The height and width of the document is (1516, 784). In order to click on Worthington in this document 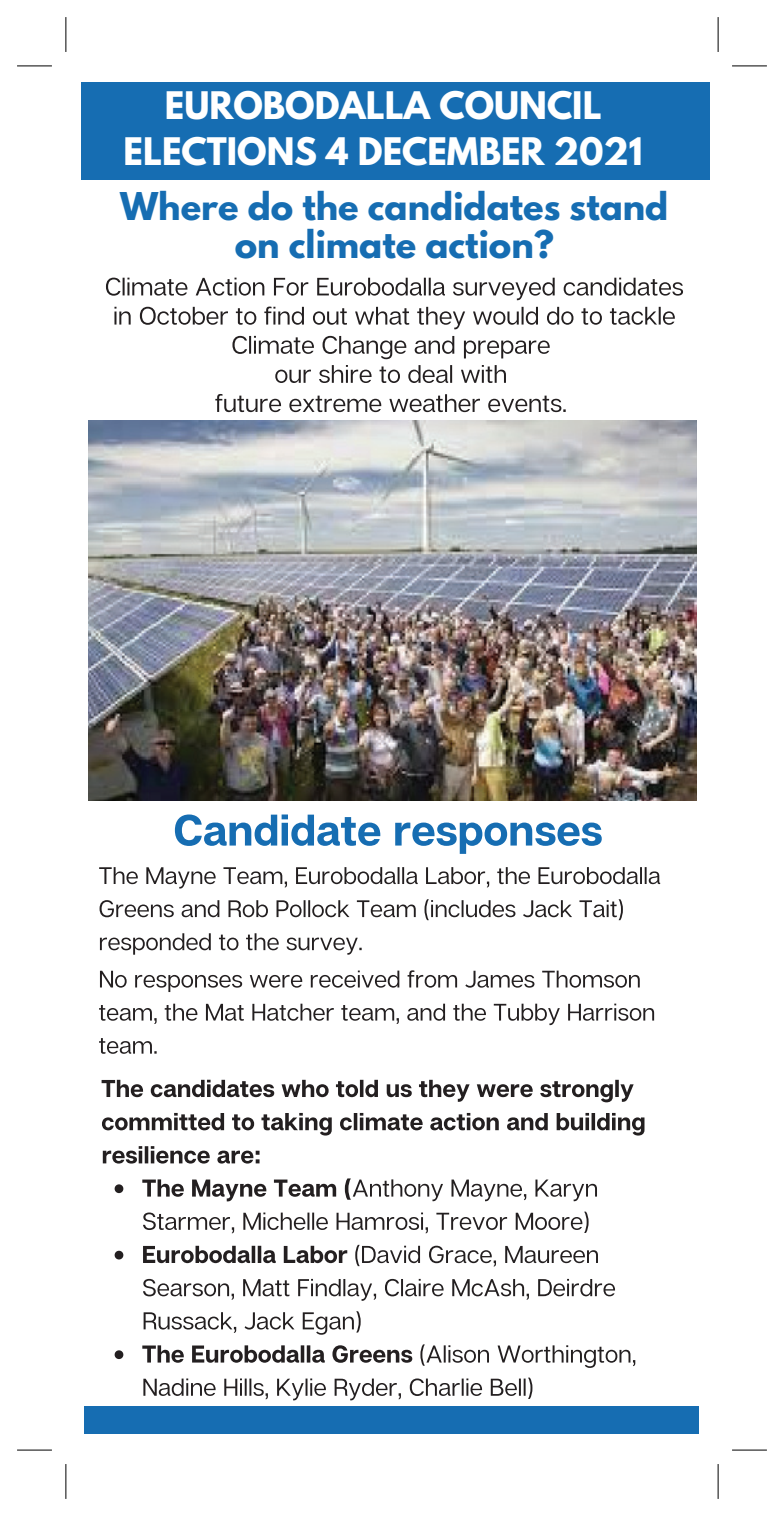, I will do `click(564, 1356)`.
